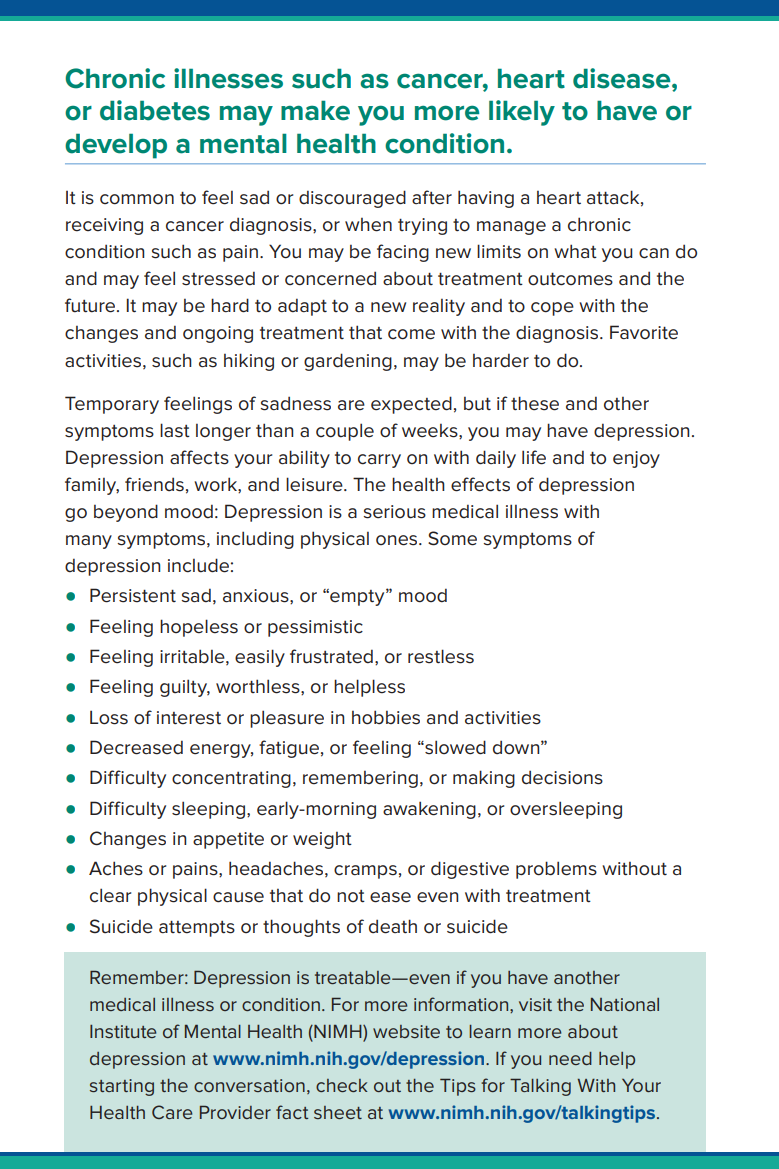 The height and width of the screenshot is (1169, 779). Describe the element at coordinates (394, 512) in the screenshot. I see `serious` at that location.
